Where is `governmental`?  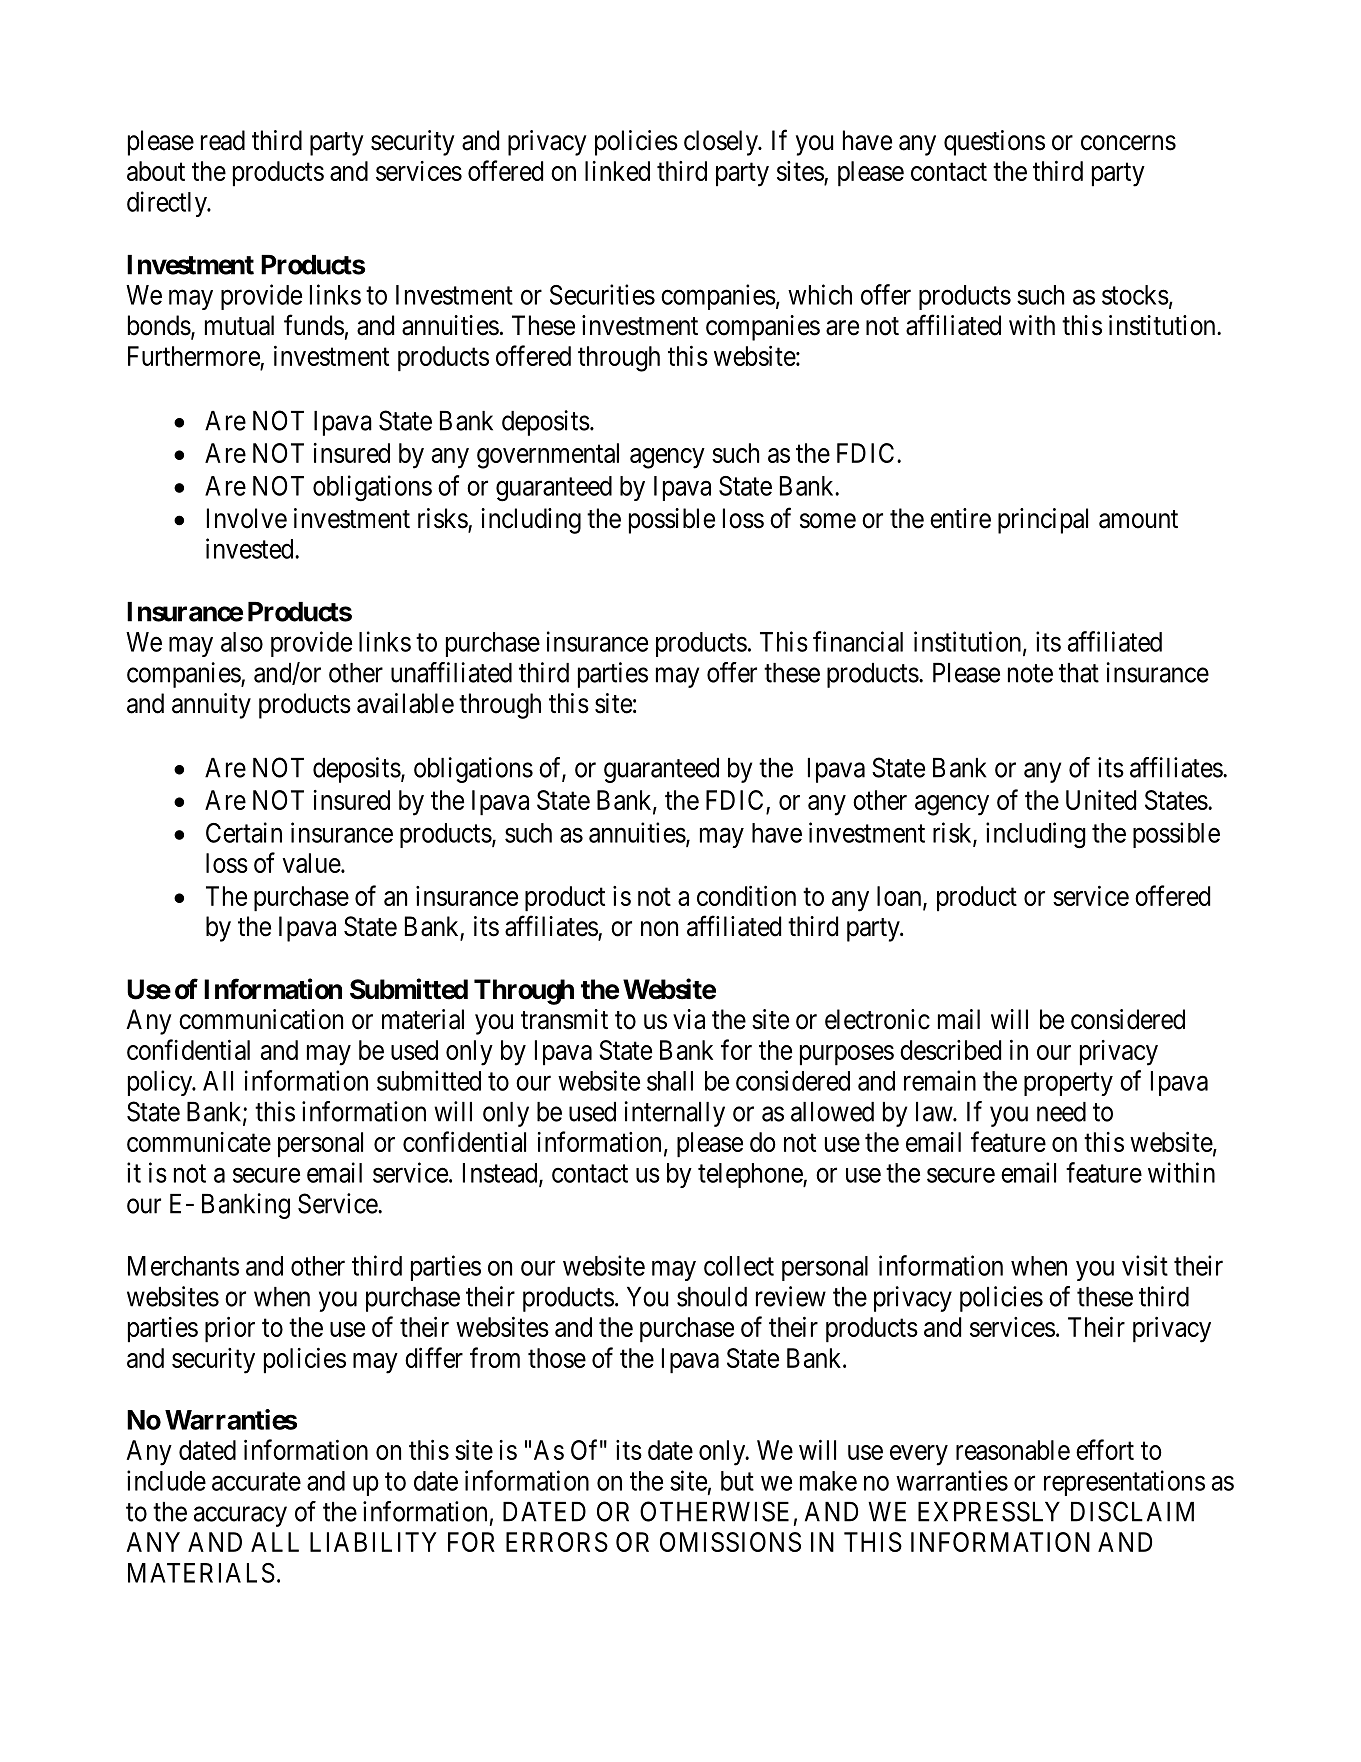 governmental is located at coordinates (548, 456).
